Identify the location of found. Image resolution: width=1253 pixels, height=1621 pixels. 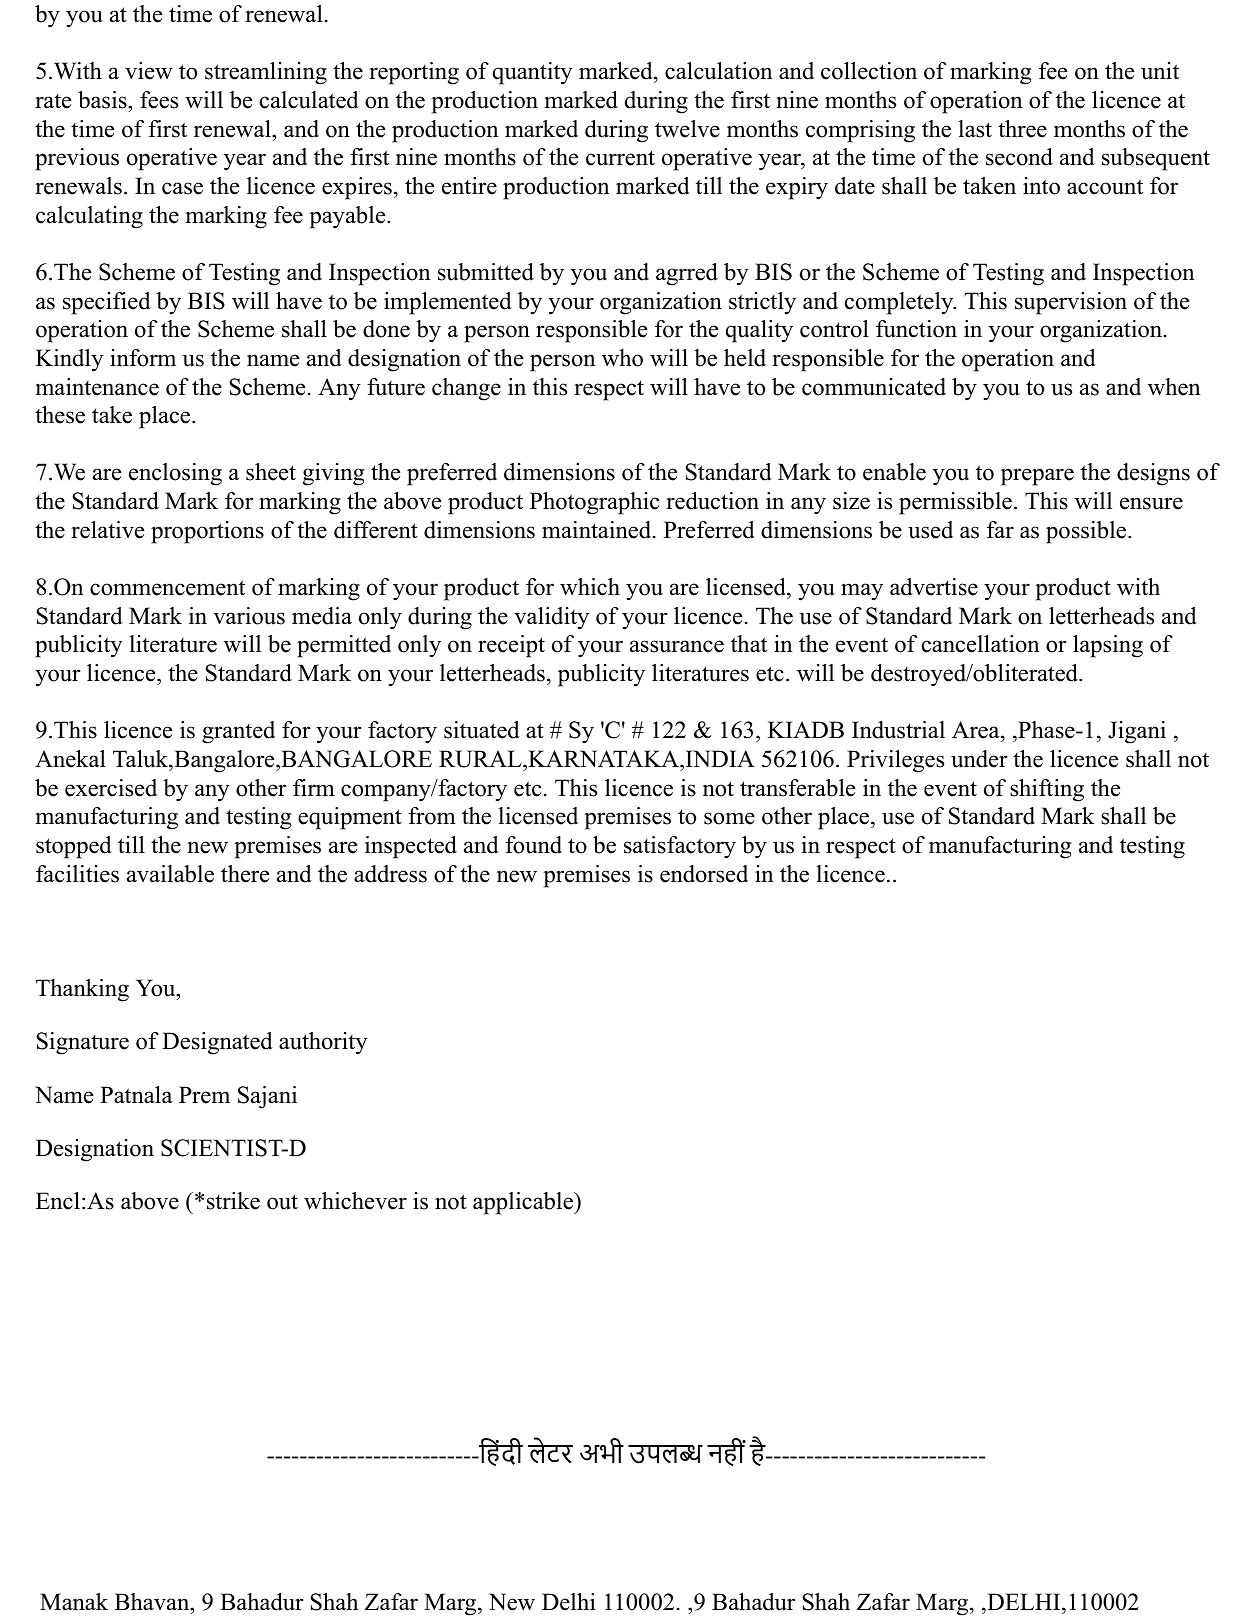
(533, 845).
